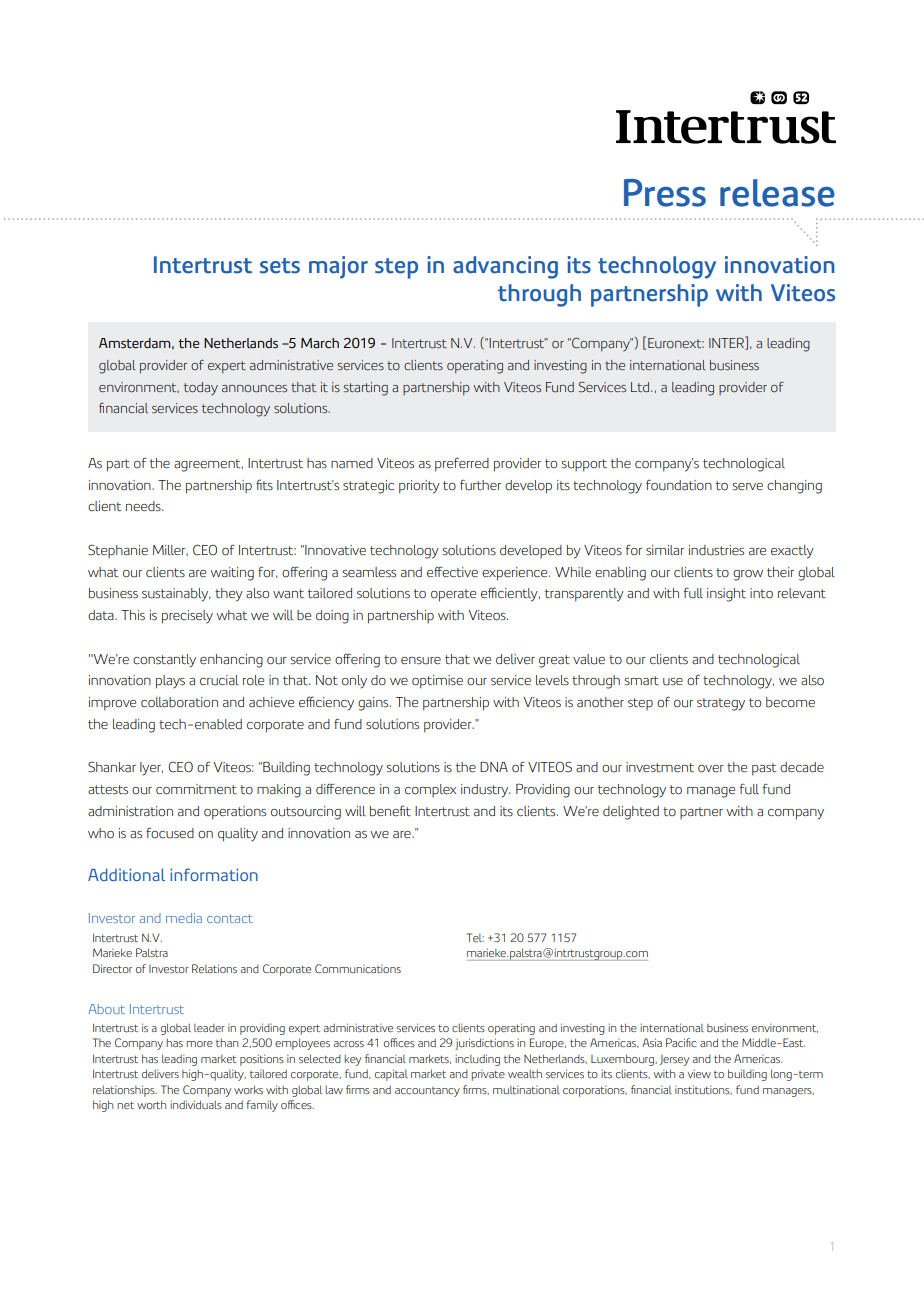  I want to click on priority, so click(419, 487).
